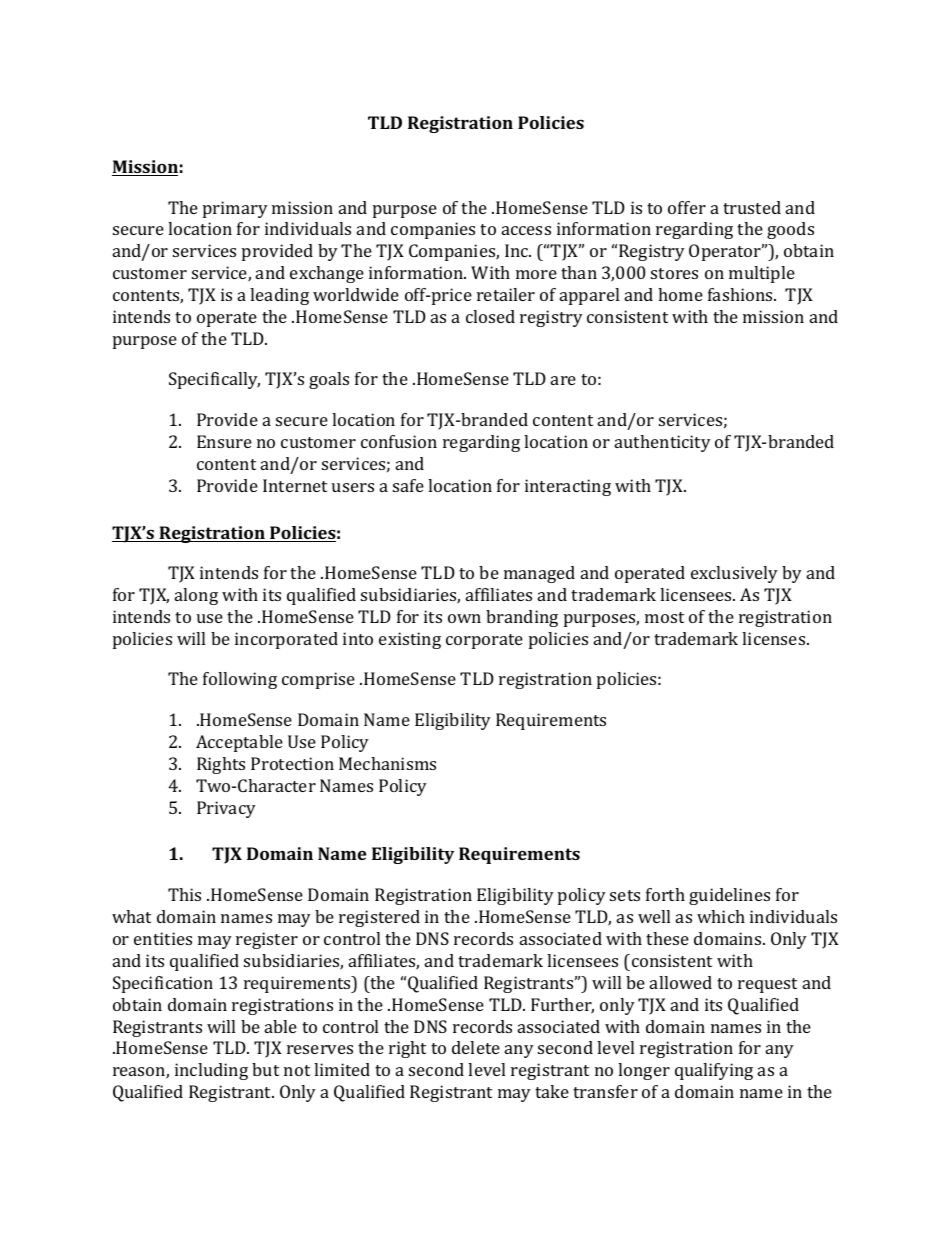  Describe the element at coordinates (211, 1071) in the image. I see `including` at that location.
